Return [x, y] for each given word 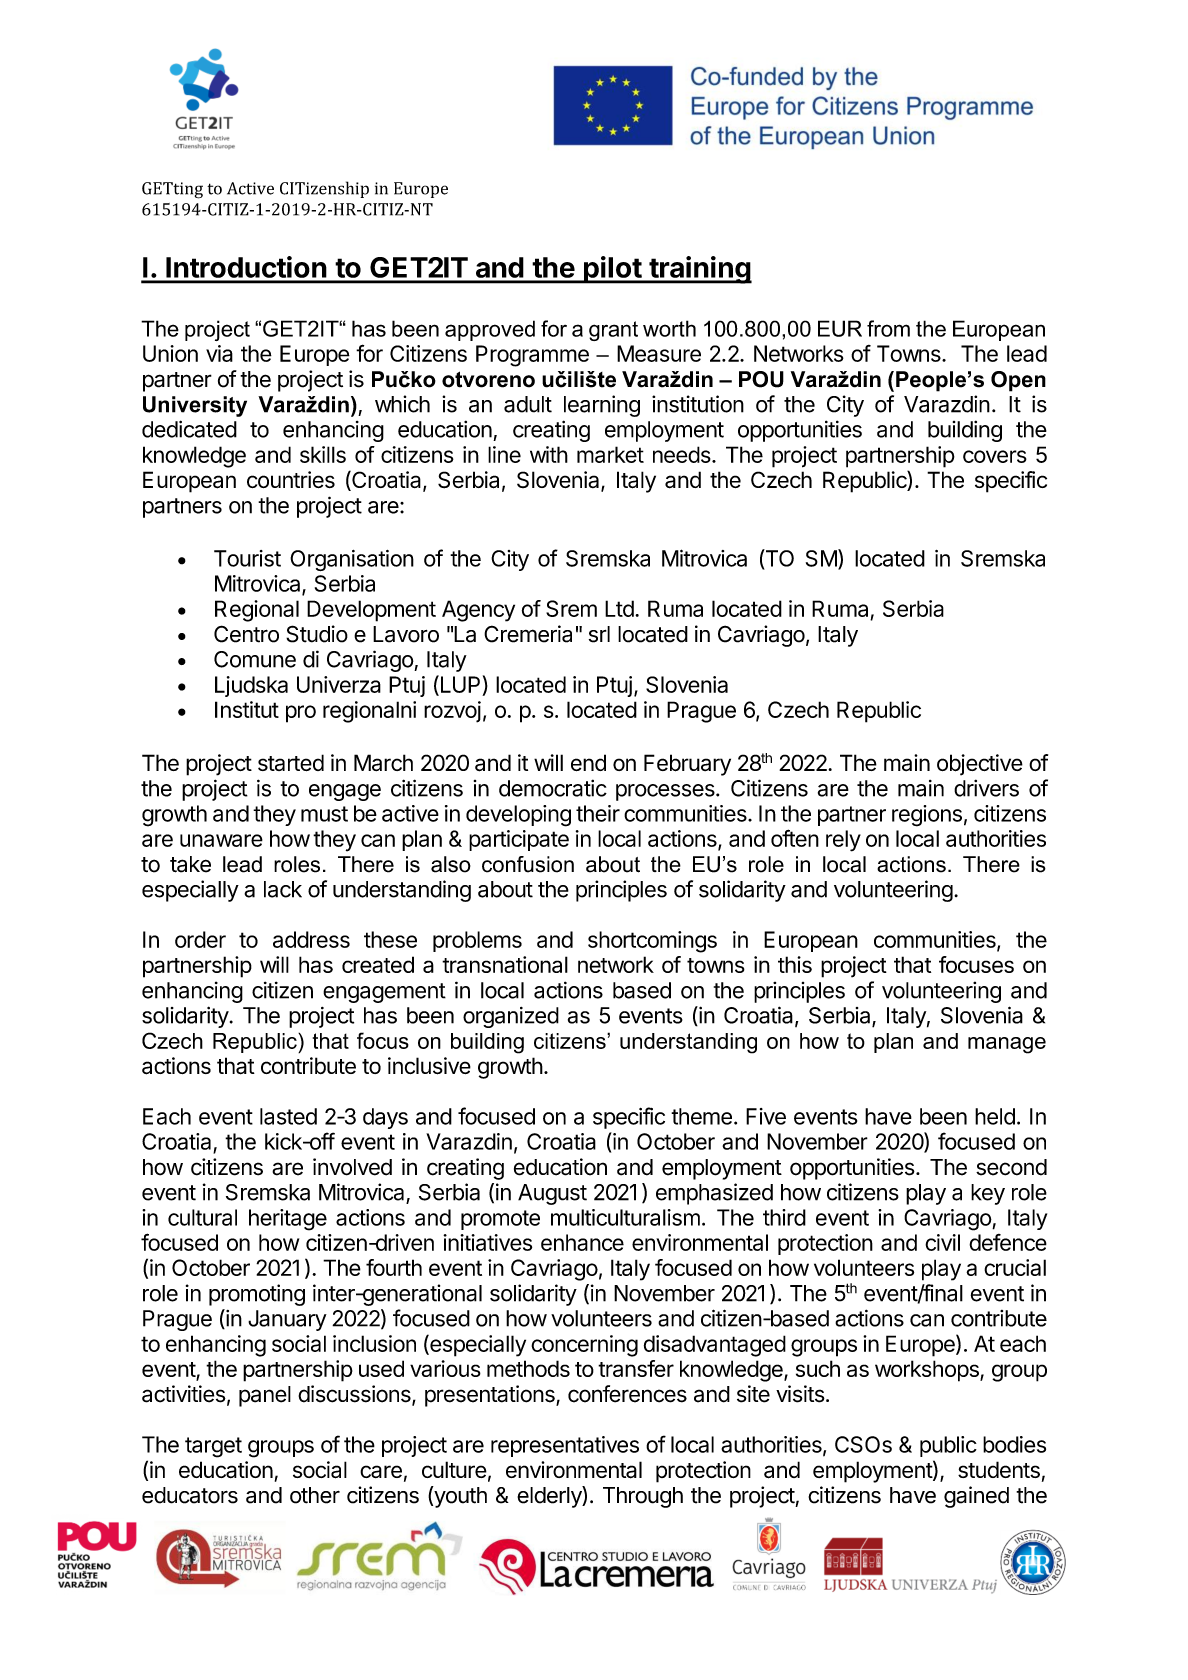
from [888, 328]
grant [613, 331]
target [213, 1447]
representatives [565, 1446]
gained [976, 1497]
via [219, 353]
